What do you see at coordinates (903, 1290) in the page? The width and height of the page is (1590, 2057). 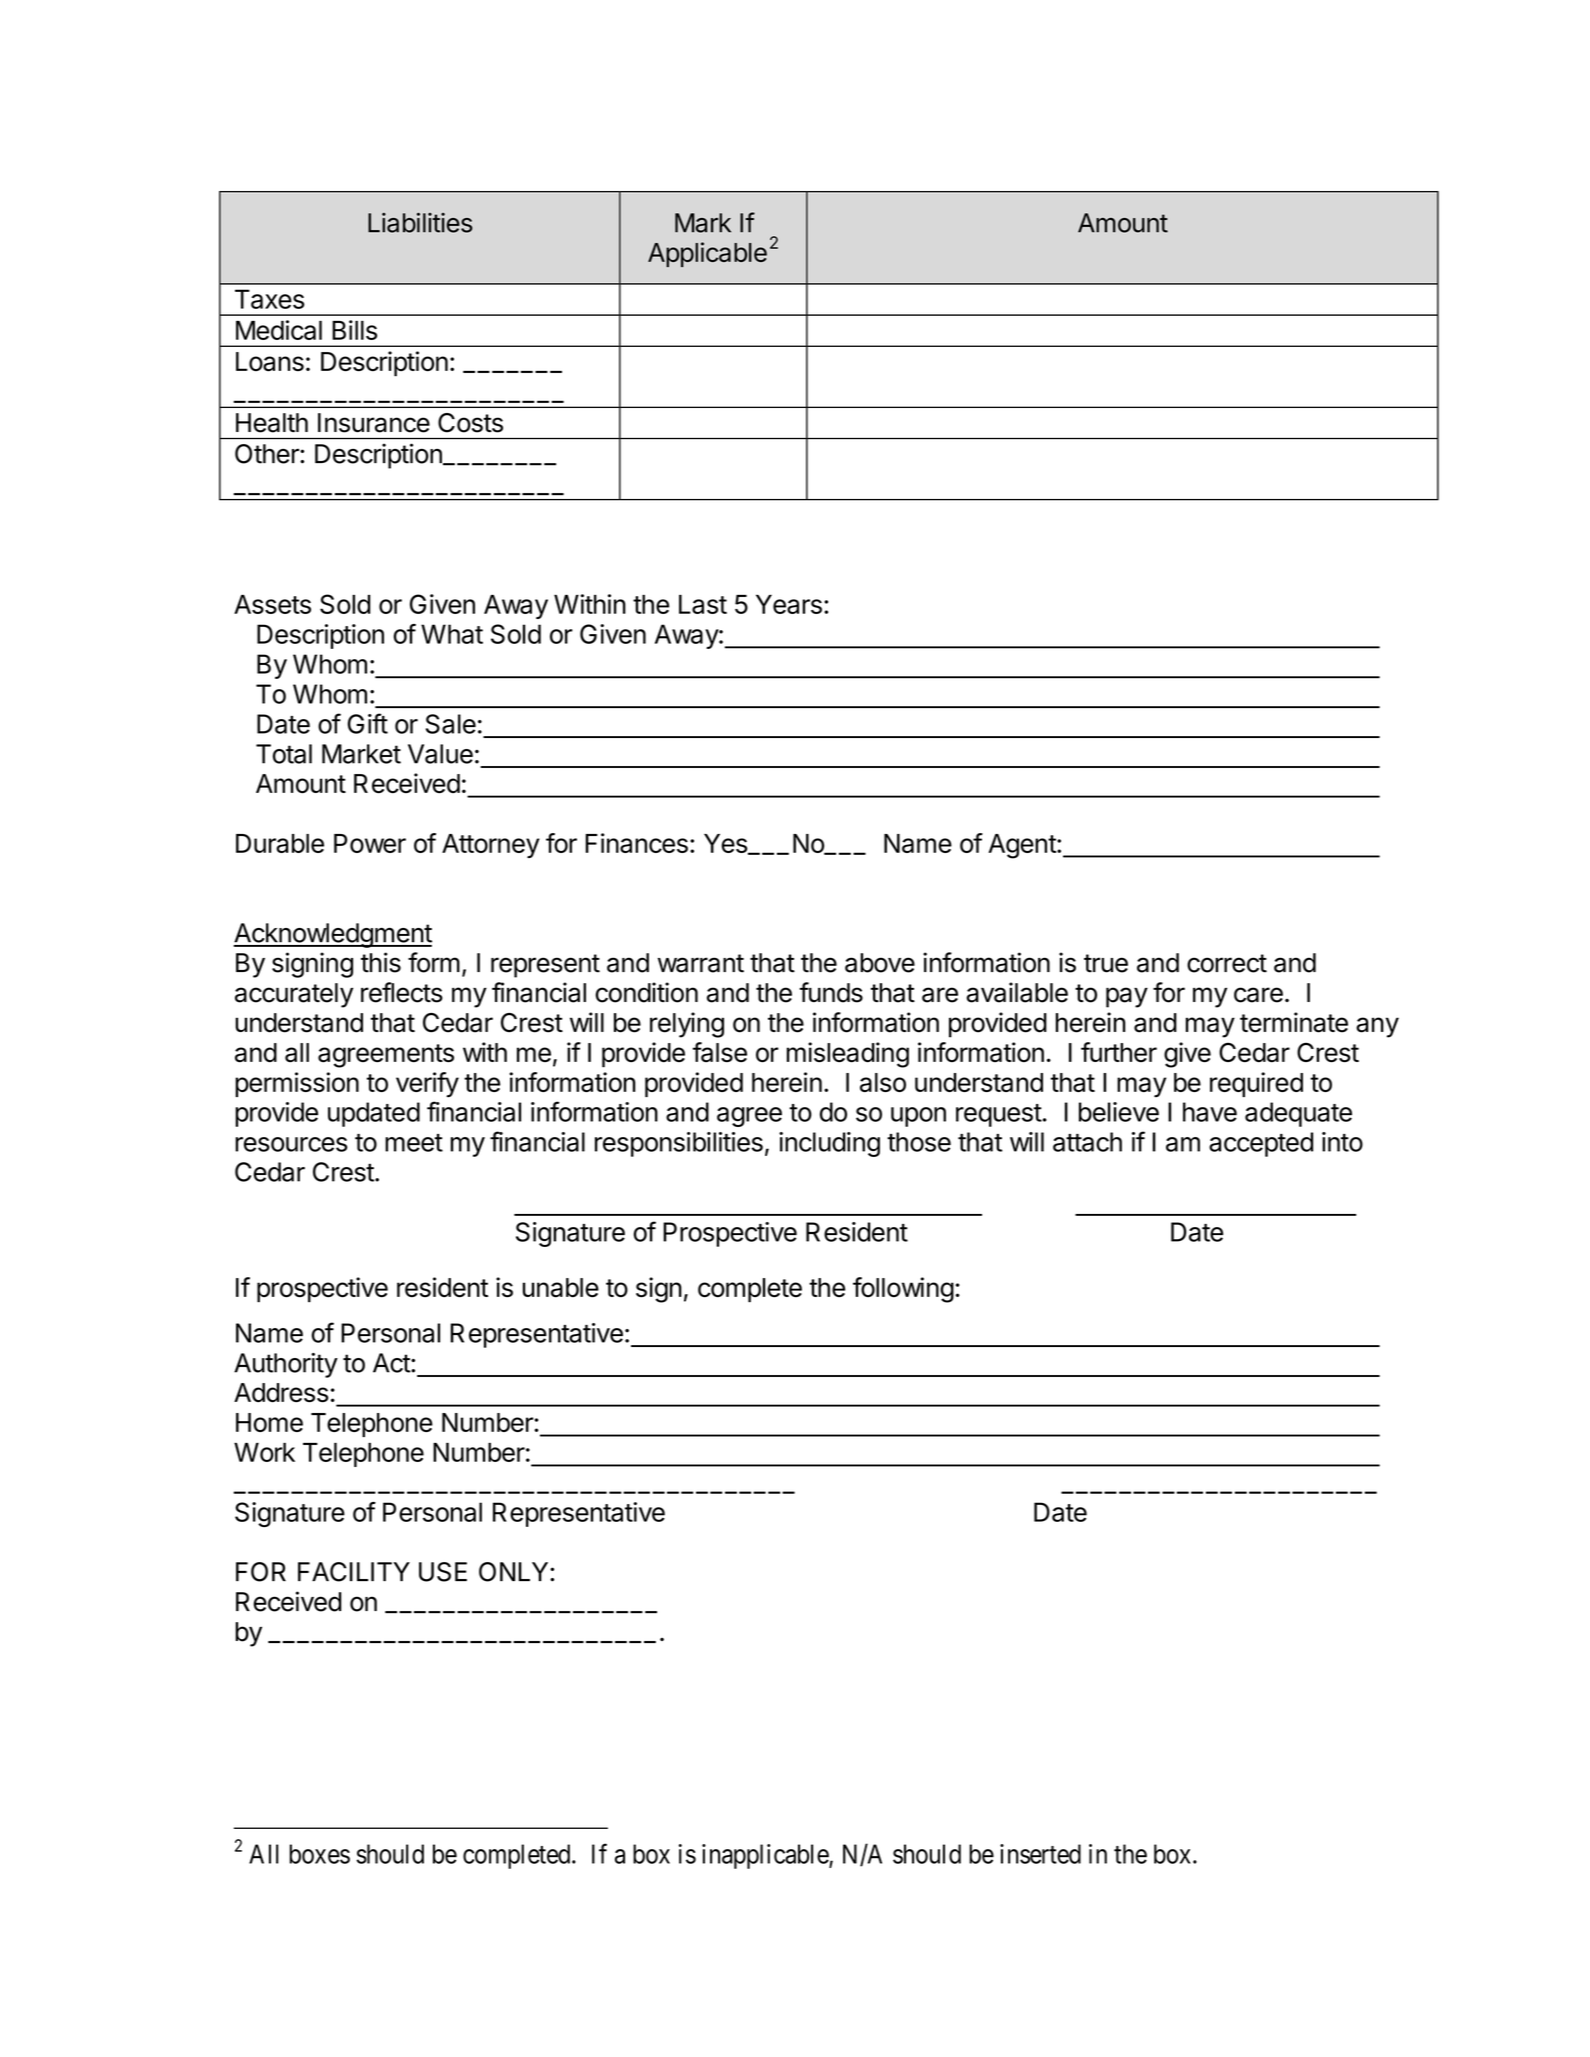 I see `following` at bounding box center [903, 1290].
